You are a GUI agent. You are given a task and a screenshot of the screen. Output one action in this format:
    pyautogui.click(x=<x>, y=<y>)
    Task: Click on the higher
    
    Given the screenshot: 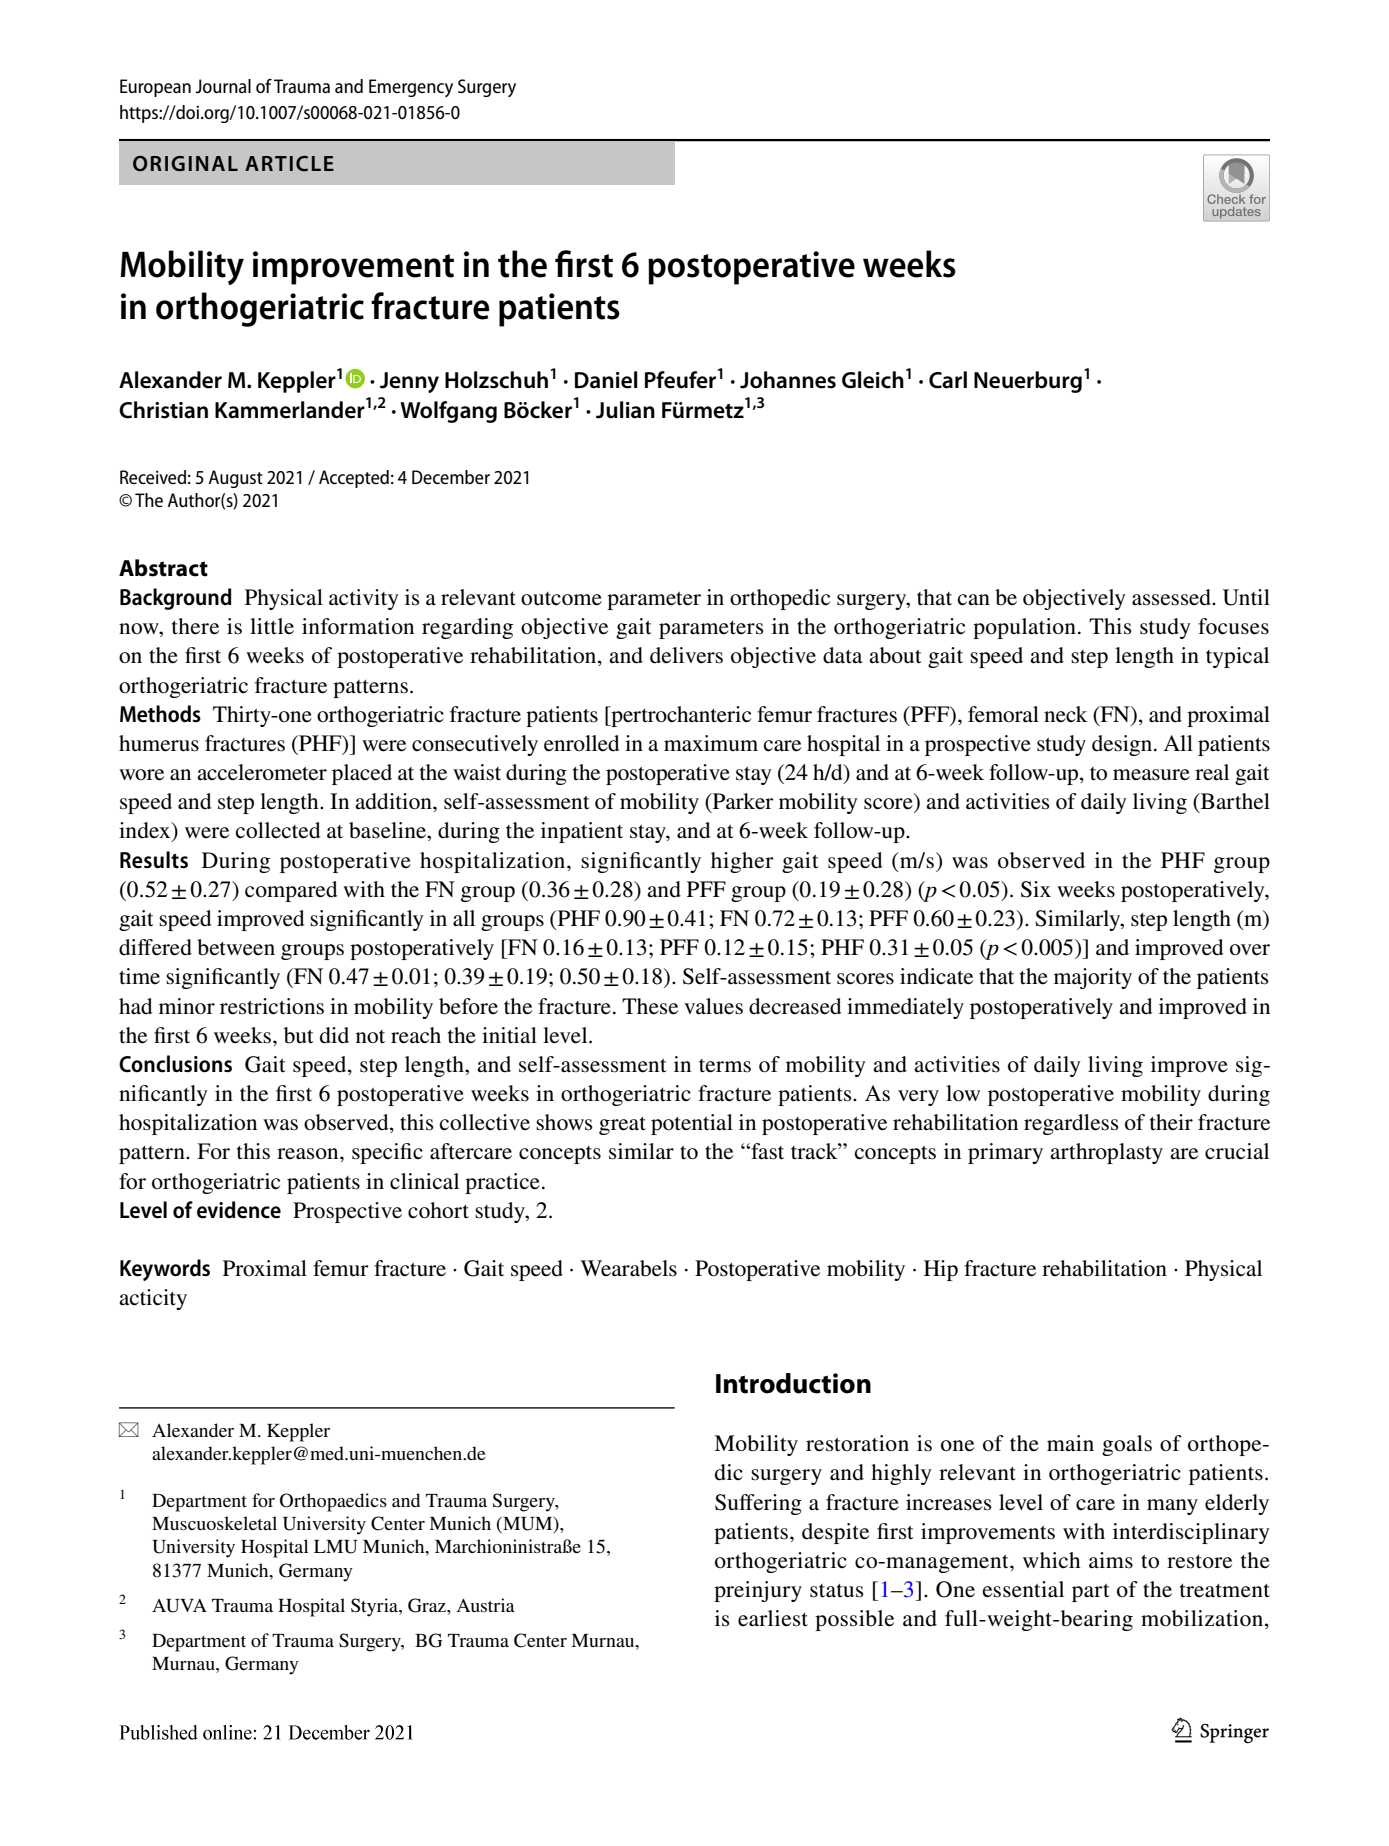 What is the action you would take?
    pyautogui.click(x=742, y=862)
